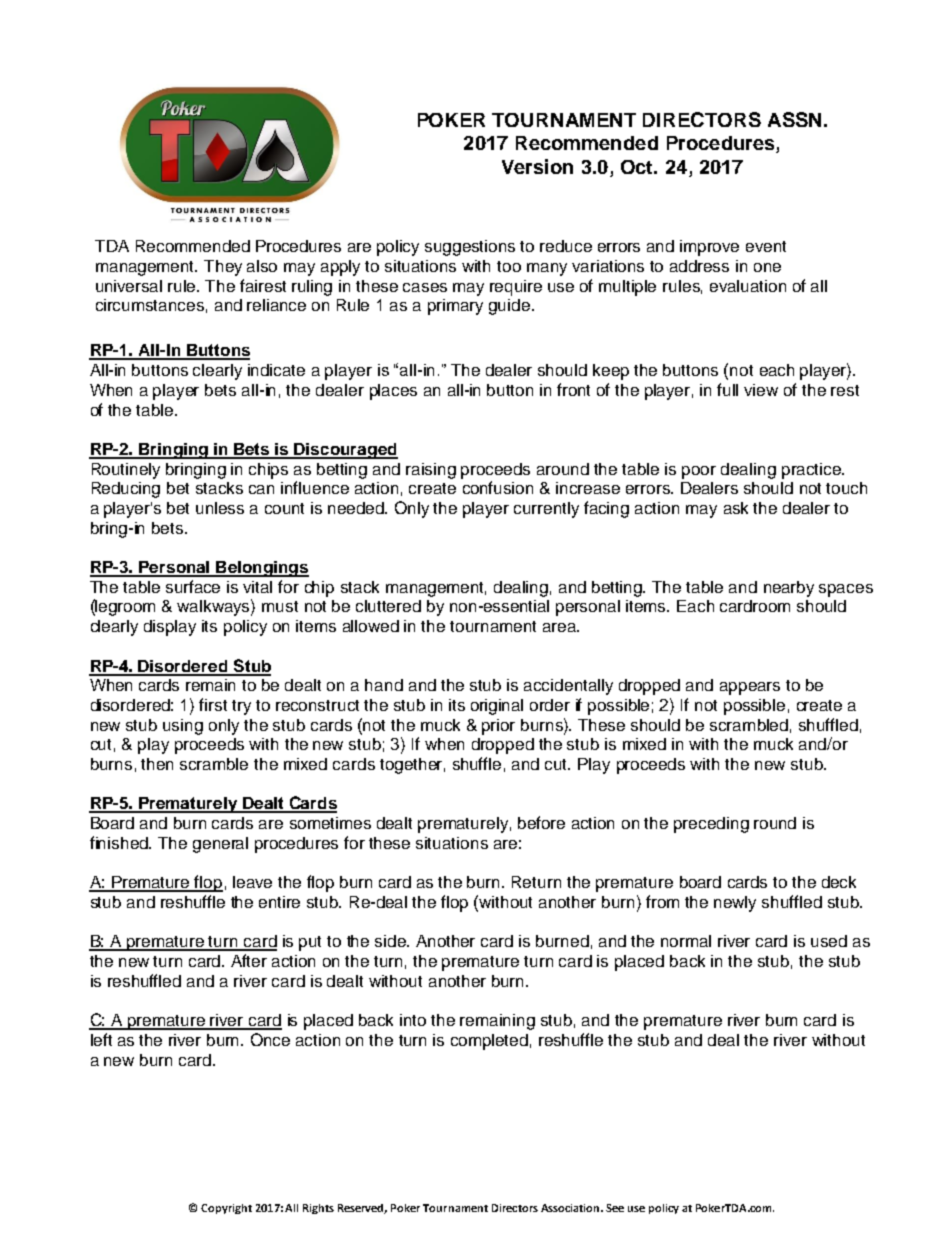  I want to click on ASSN, so click(794, 119).
